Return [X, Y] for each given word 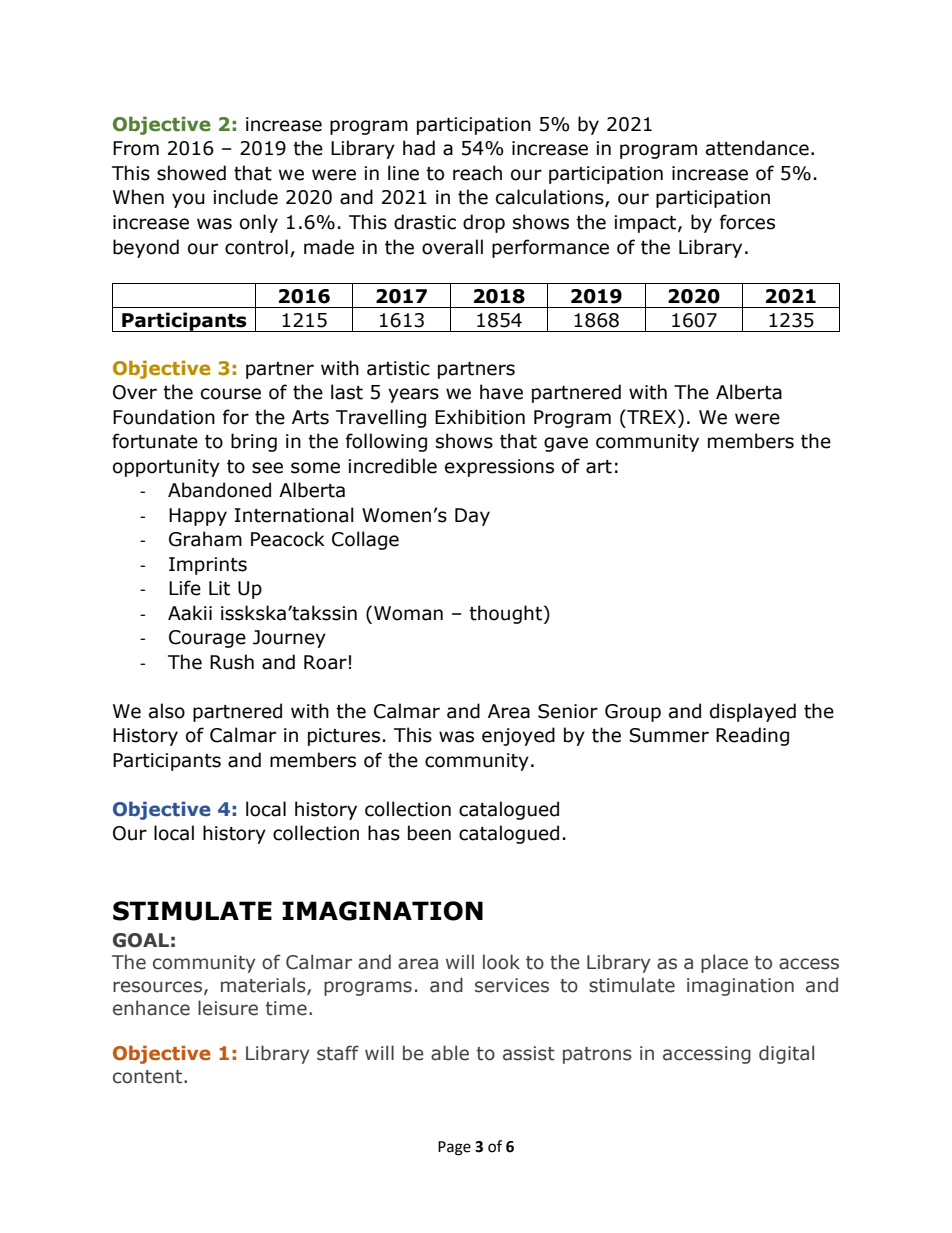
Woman [408, 613]
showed [191, 173]
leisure [228, 1008]
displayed [753, 712]
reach [477, 173]
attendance [757, 148]
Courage [207, 639]
